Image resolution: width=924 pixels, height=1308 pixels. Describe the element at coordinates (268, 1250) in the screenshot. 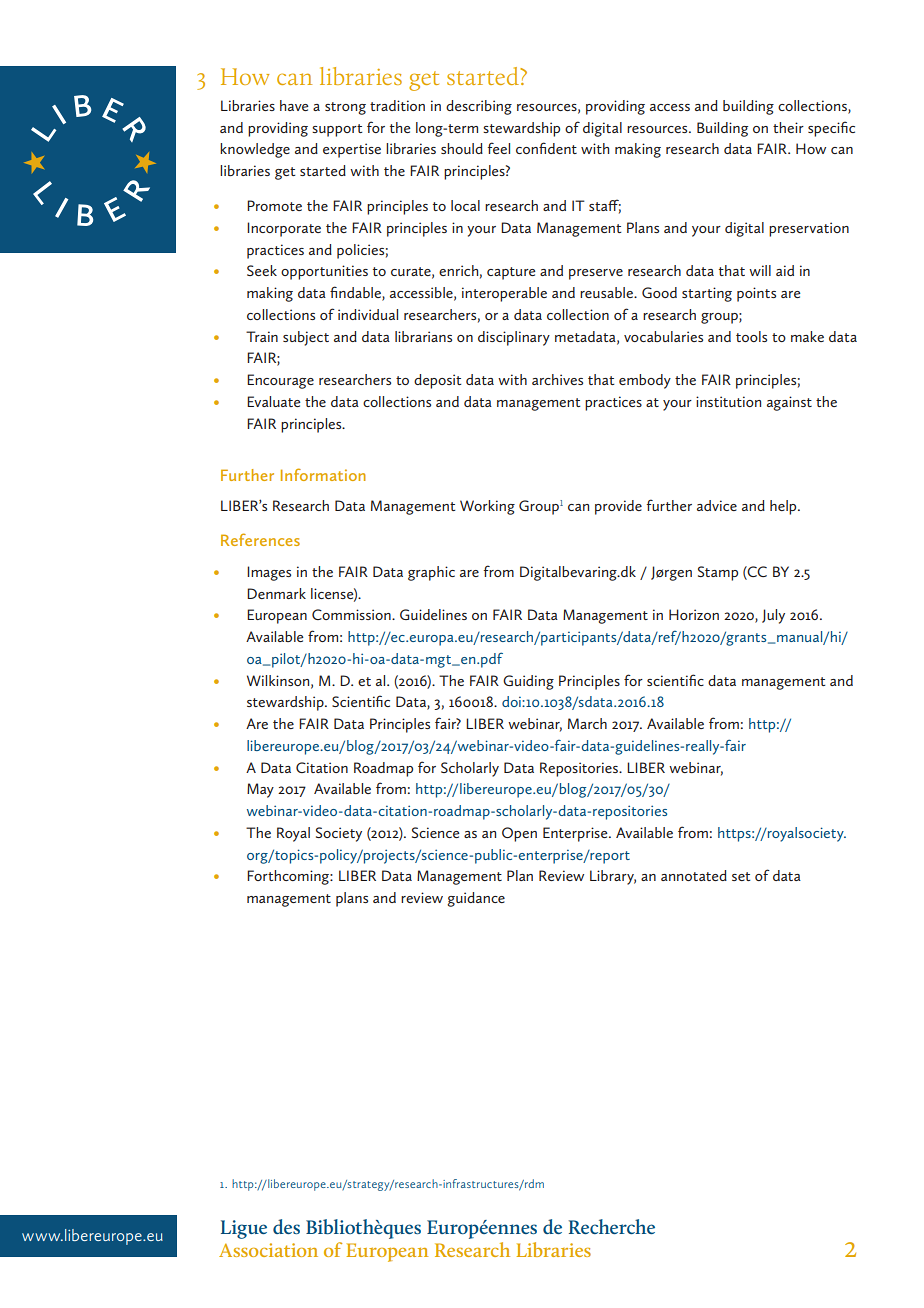

I see `Association` at that location.
